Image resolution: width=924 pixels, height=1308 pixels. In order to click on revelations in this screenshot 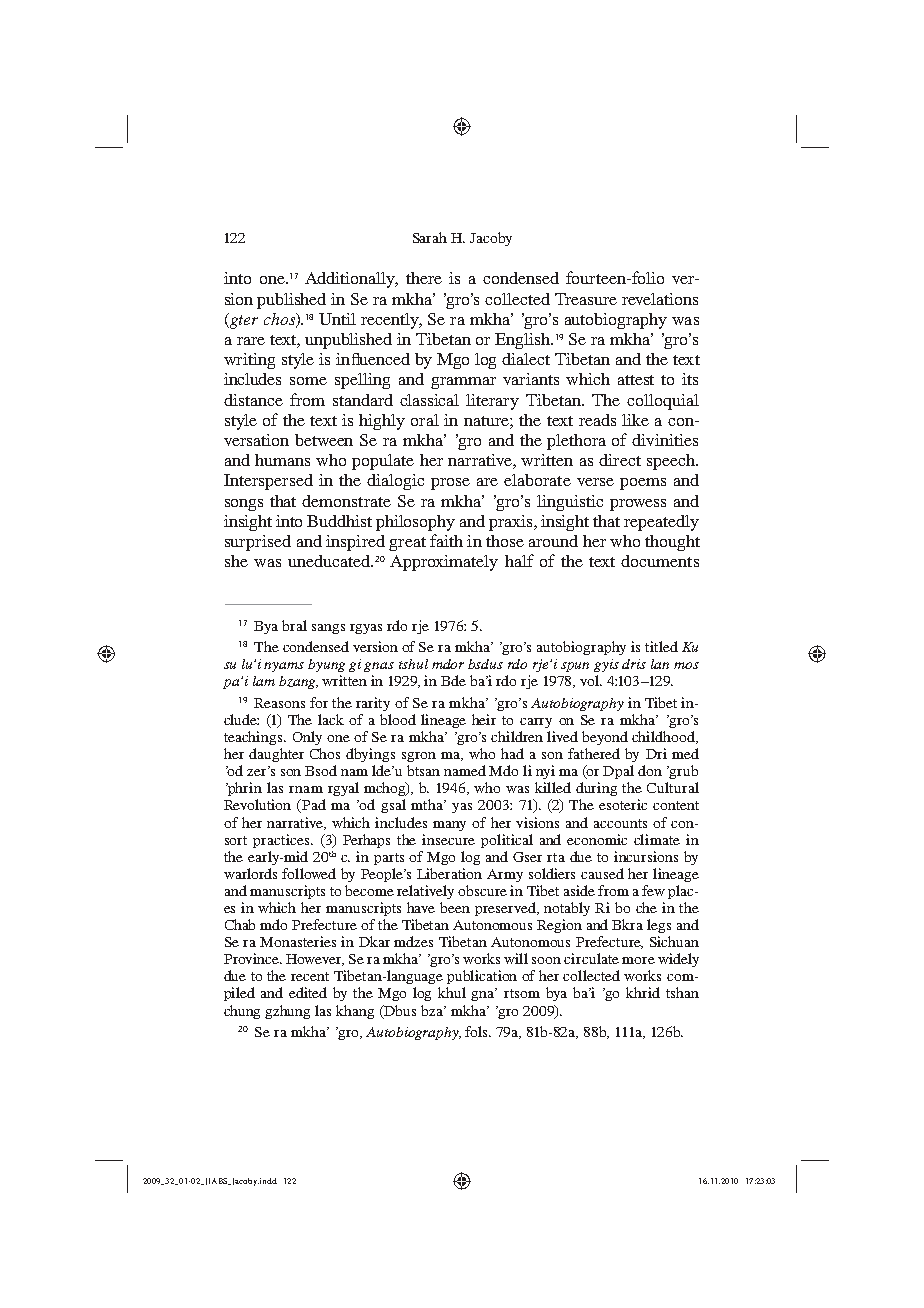, I will do `click(660, 299)`.
